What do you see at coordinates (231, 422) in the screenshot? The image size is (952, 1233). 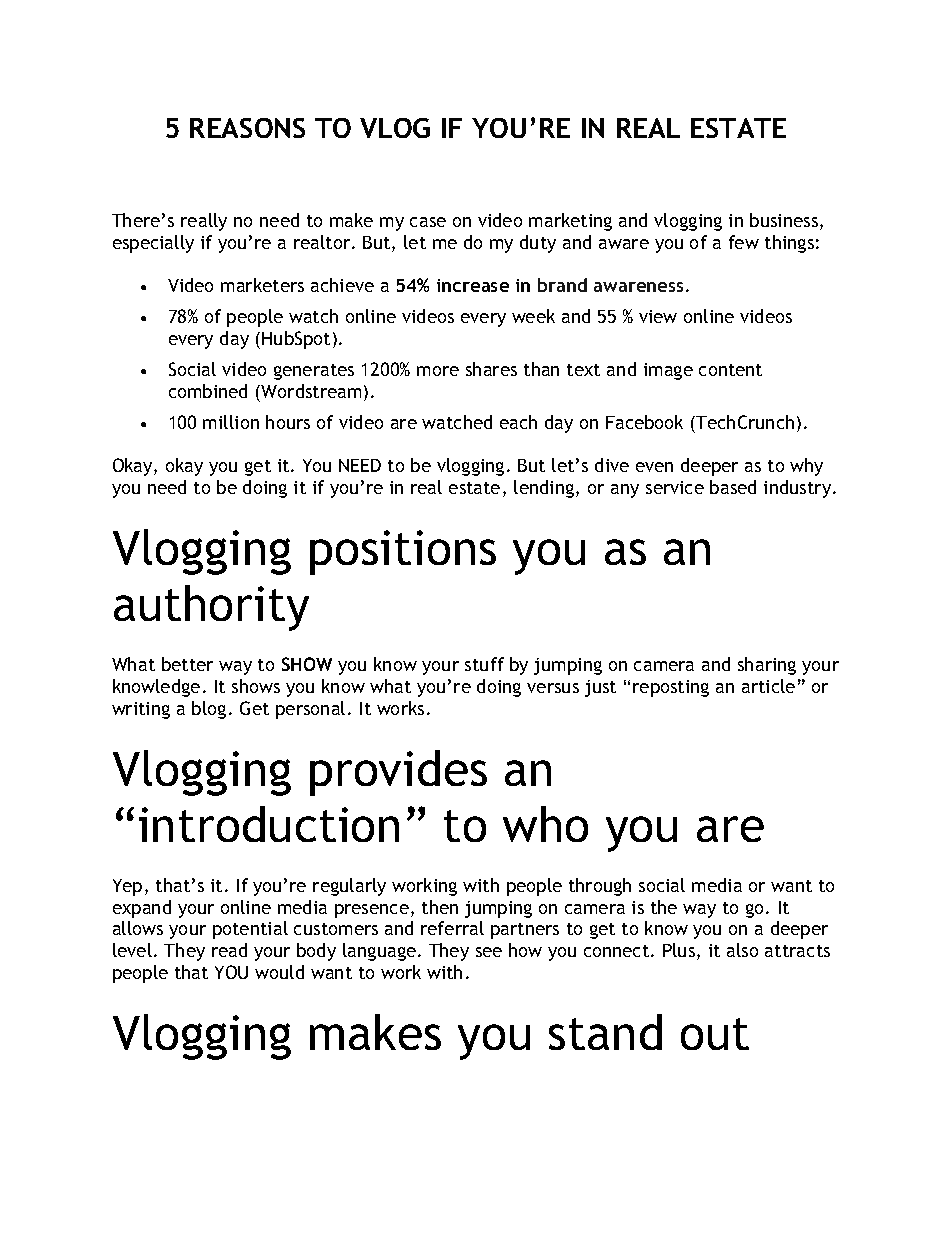 I see `million` at bounding box center [231, 422].
